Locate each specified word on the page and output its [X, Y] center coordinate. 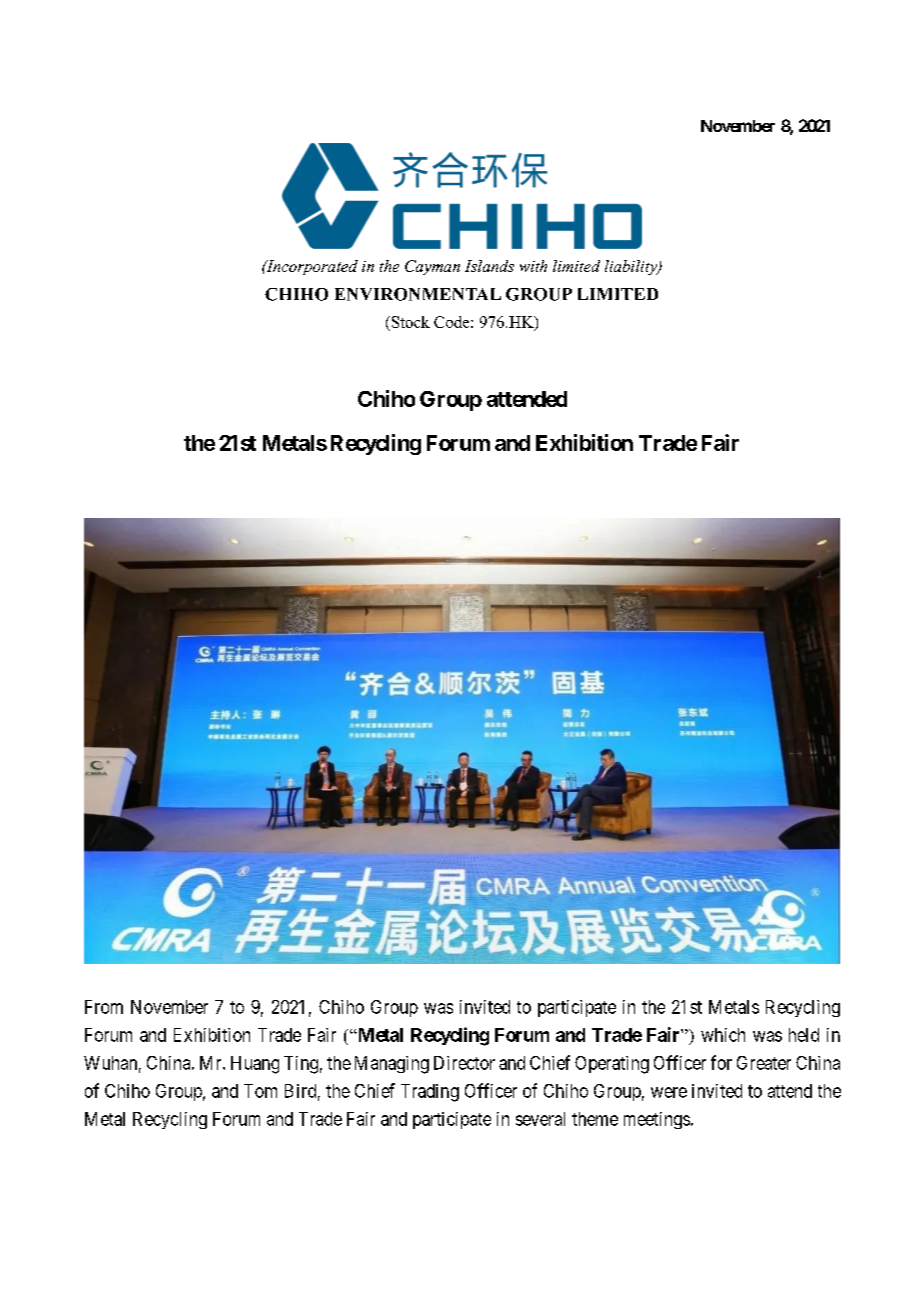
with [533, 266]
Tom [260, 1091]
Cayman [432, 267]
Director [464, 1063]
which [723, 1035]
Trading [430, 1093]
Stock [409, 322]
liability [632, 267]
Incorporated [311, 267]
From [104, 1007]
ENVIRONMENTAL [418, 294]
